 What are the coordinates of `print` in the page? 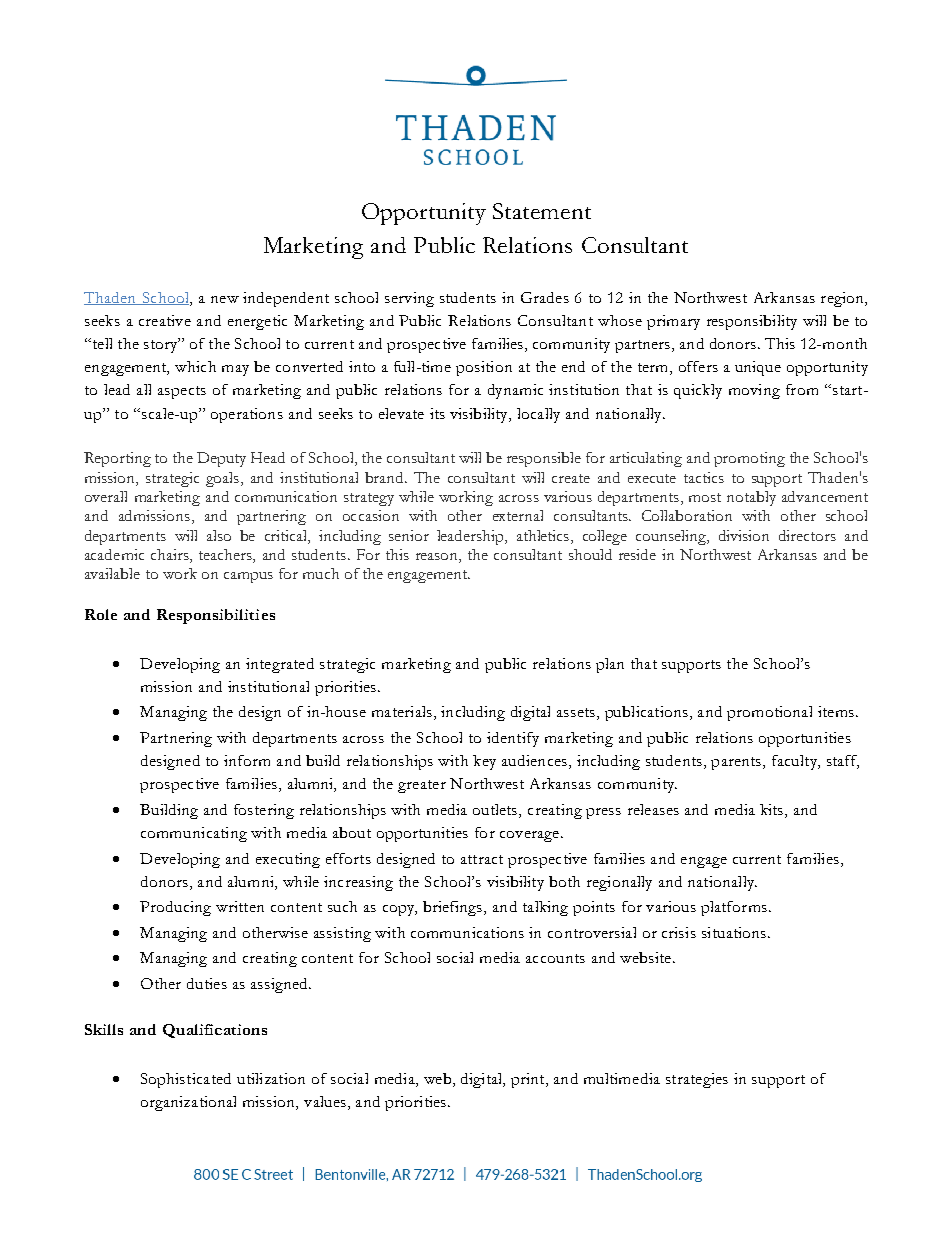 It's located at (529, 1080).
